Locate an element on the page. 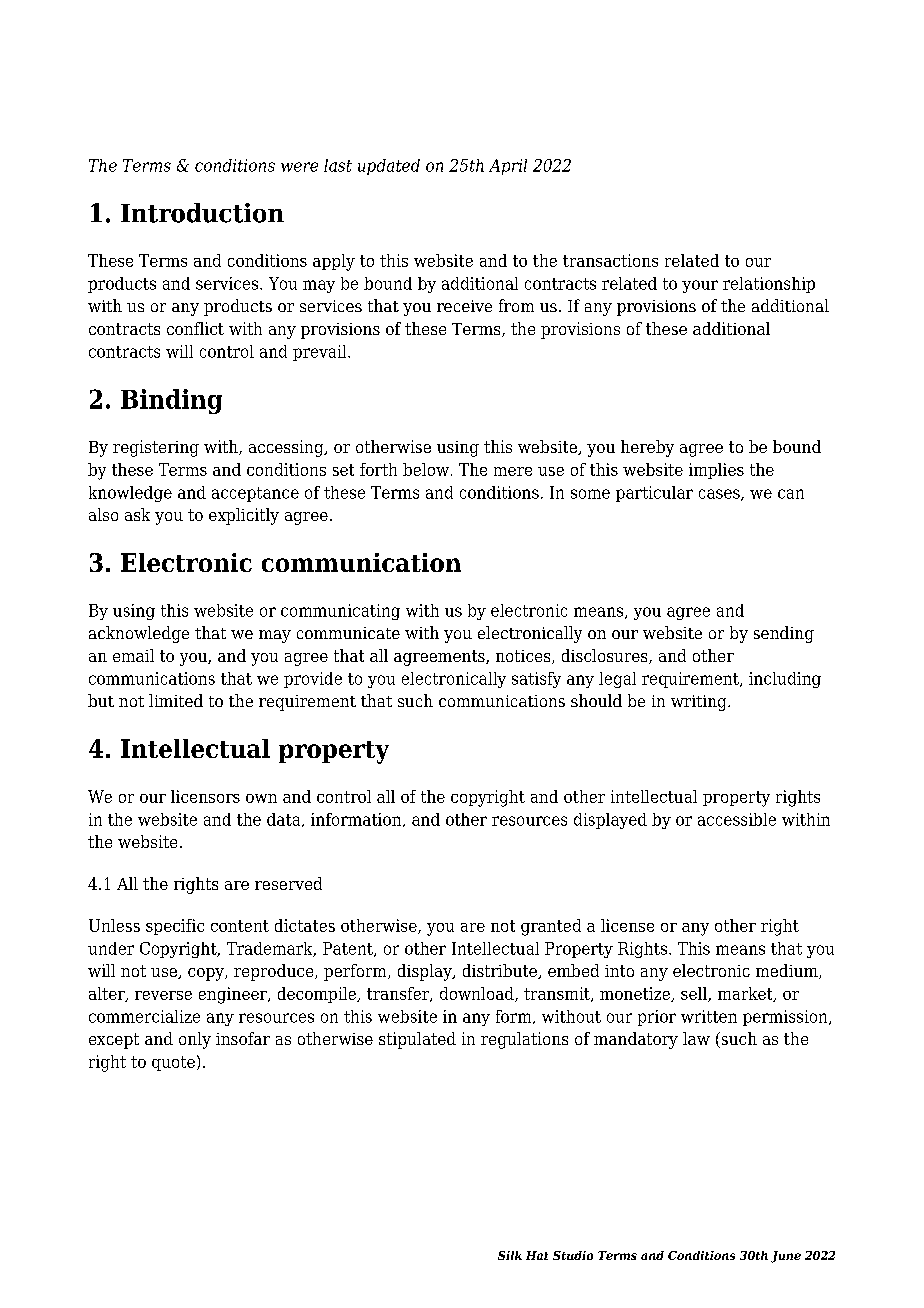  satisfy is located at coordinates (536, 680).
